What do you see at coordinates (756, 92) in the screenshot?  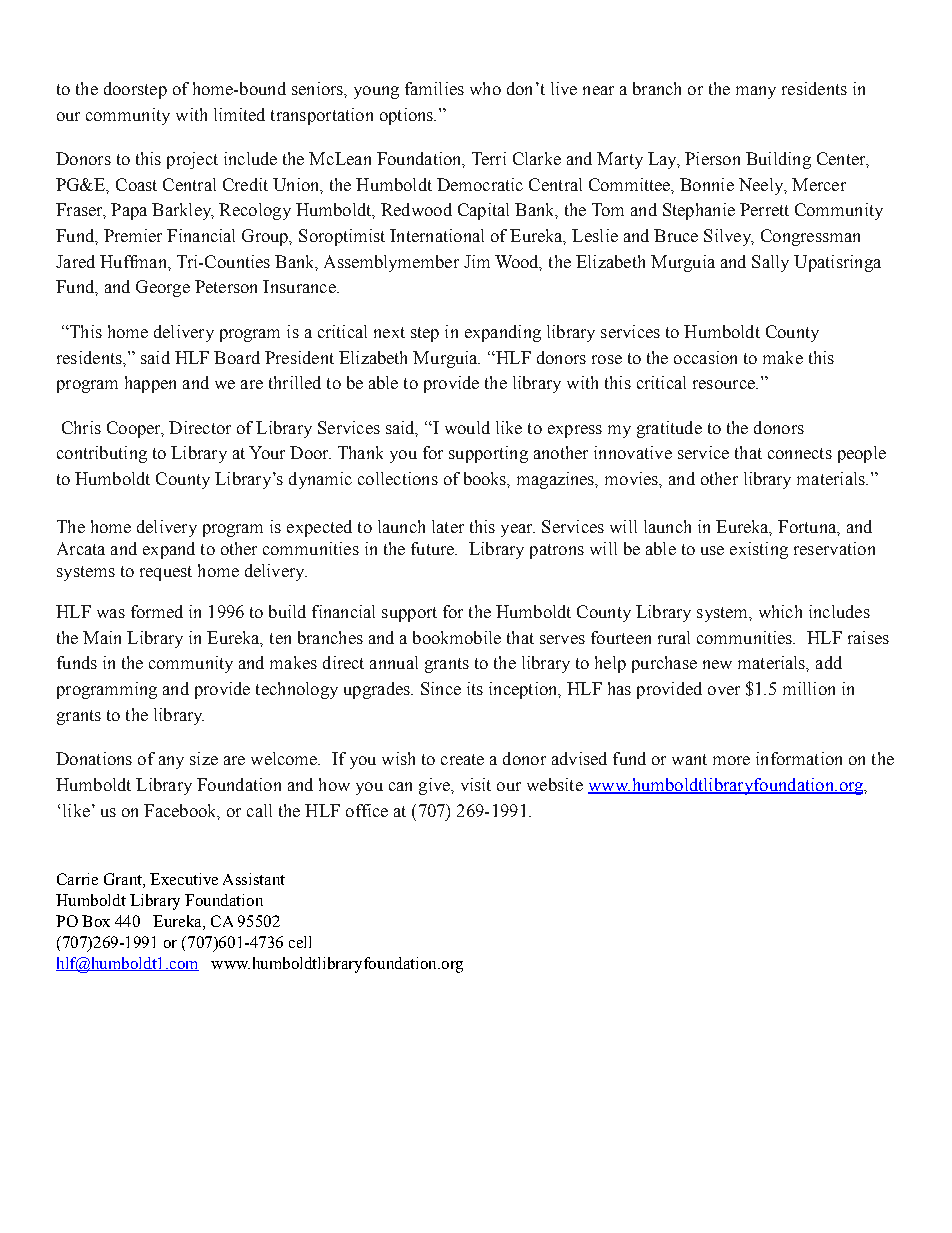 I see `many` at bounding box center [756, 92].
